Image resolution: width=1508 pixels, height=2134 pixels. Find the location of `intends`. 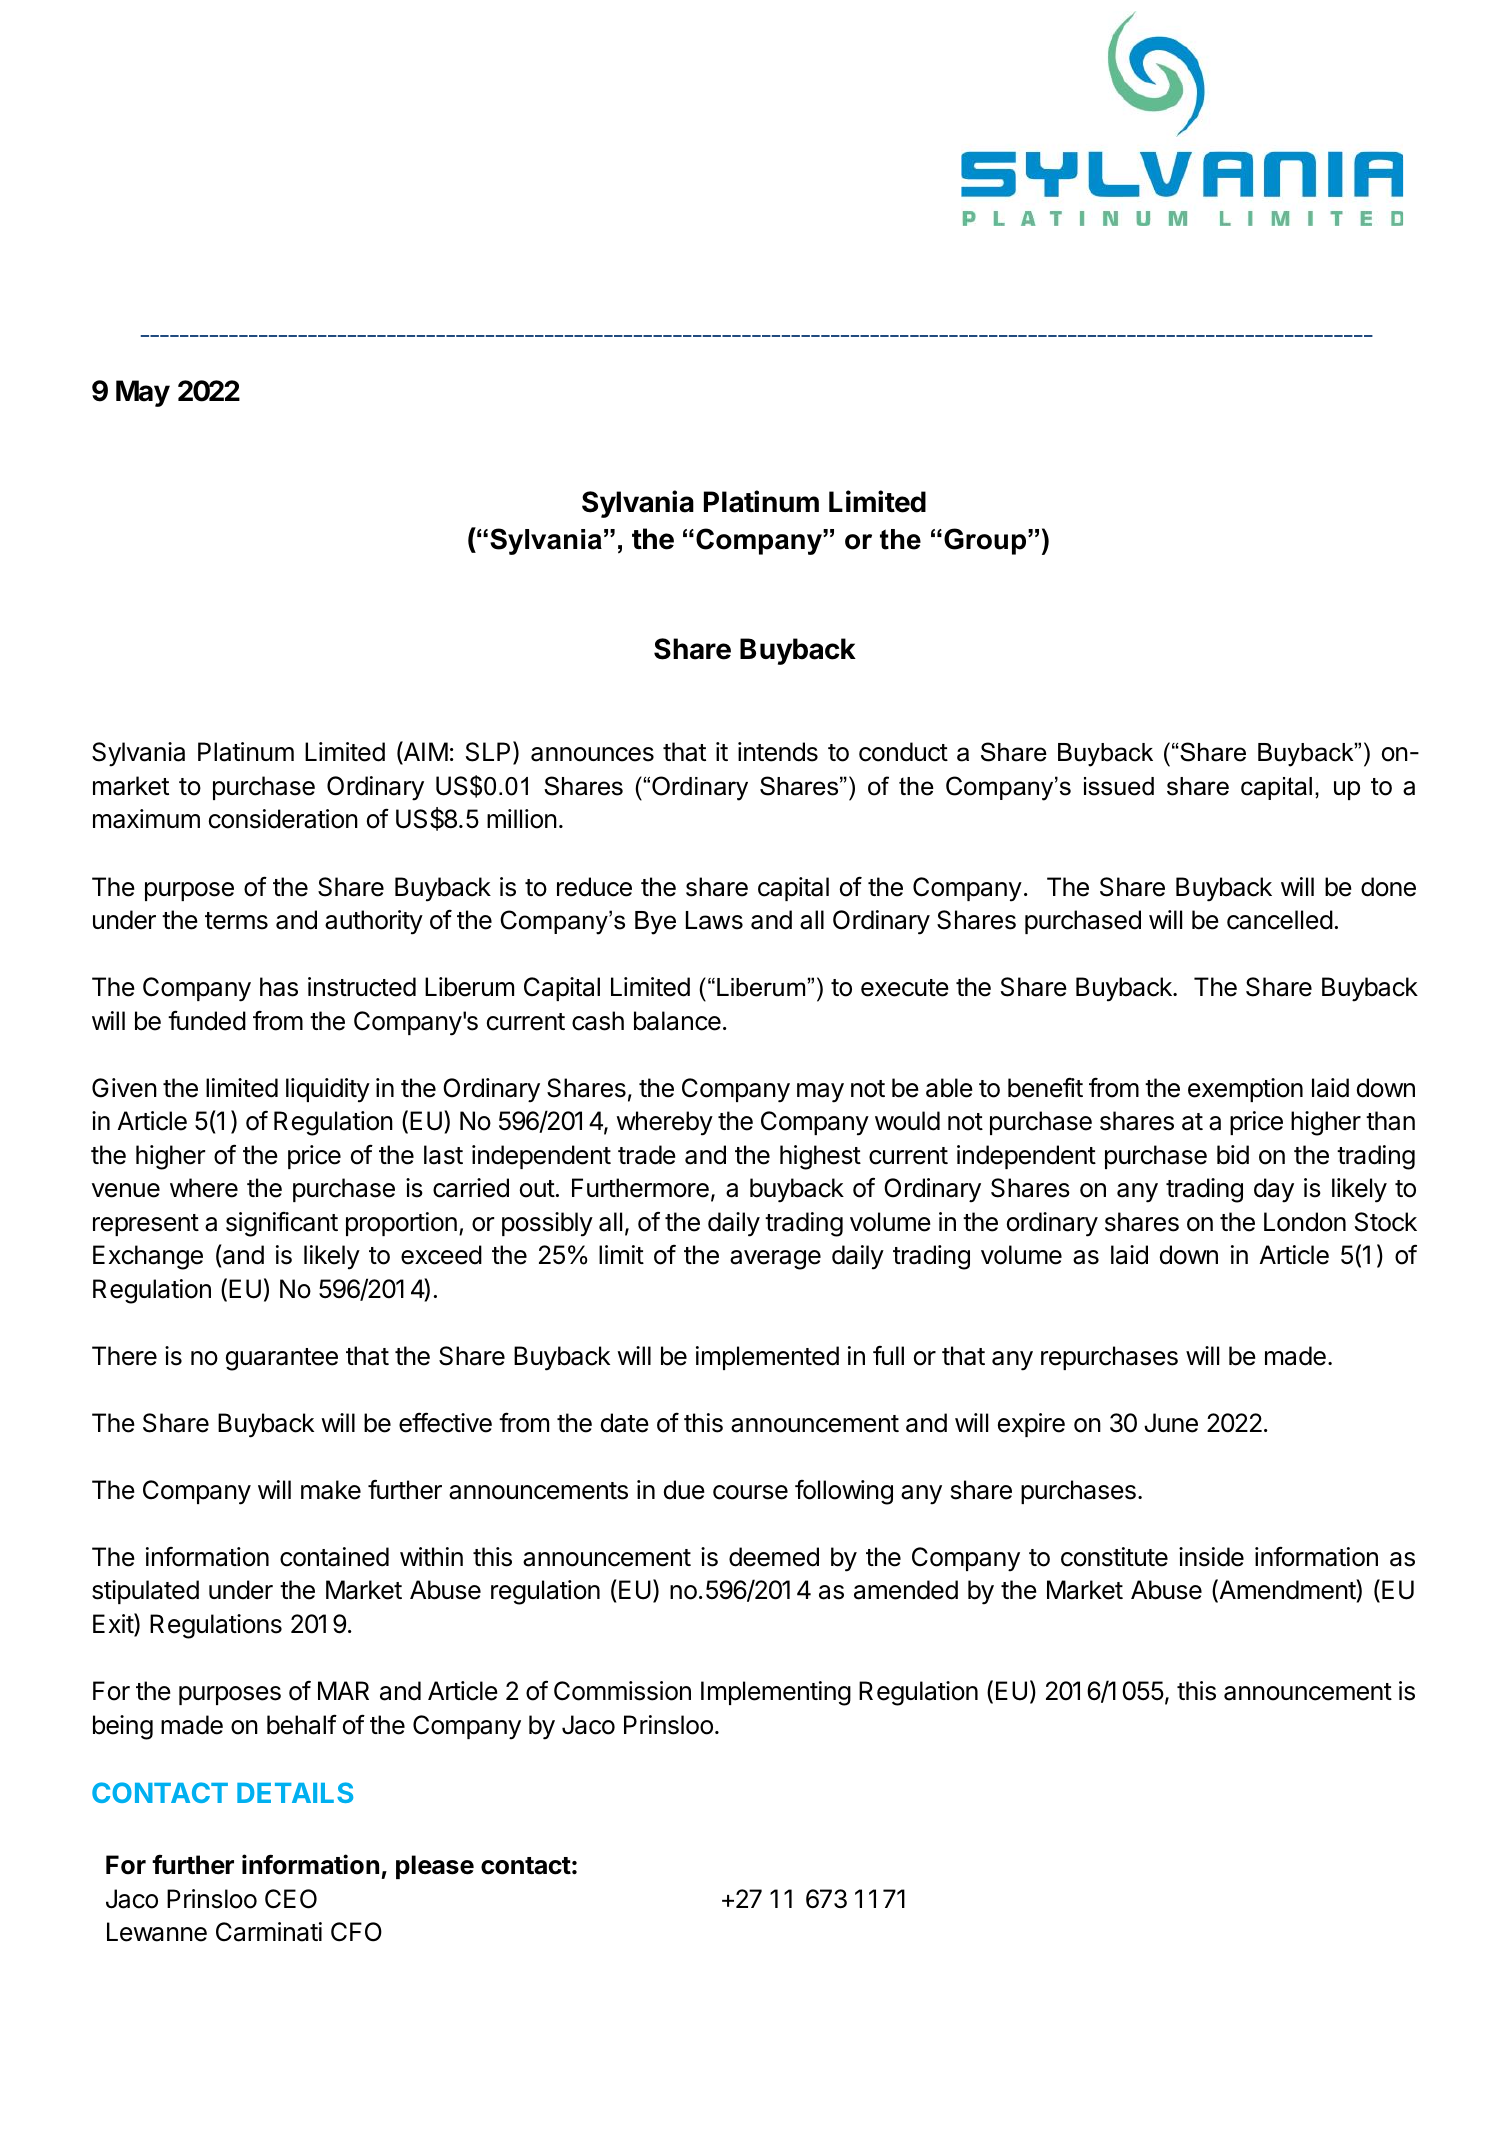

intends is located at coordinates (778, 752).
